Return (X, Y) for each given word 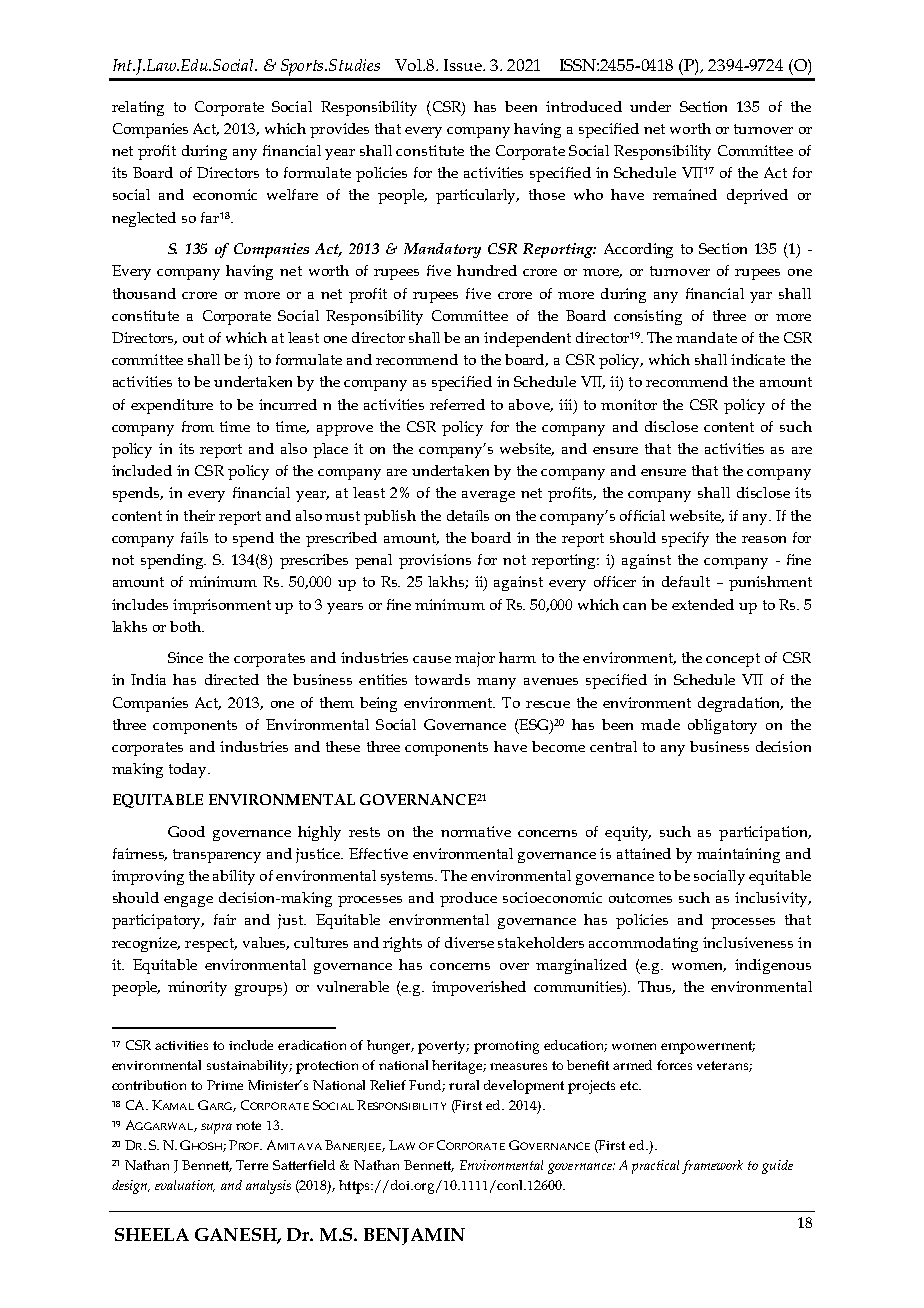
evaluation (185, 1186)
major (475, 659)
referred (457, 404)
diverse (469, 942)
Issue (464, 65)
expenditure (172, 406)
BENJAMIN (414, 1236)
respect (211, 945)
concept (733, 660)
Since (185, 657)
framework (712, 1167)
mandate (706, 337)
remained (685, 194)
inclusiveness (748, 942)
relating (138, 108)
